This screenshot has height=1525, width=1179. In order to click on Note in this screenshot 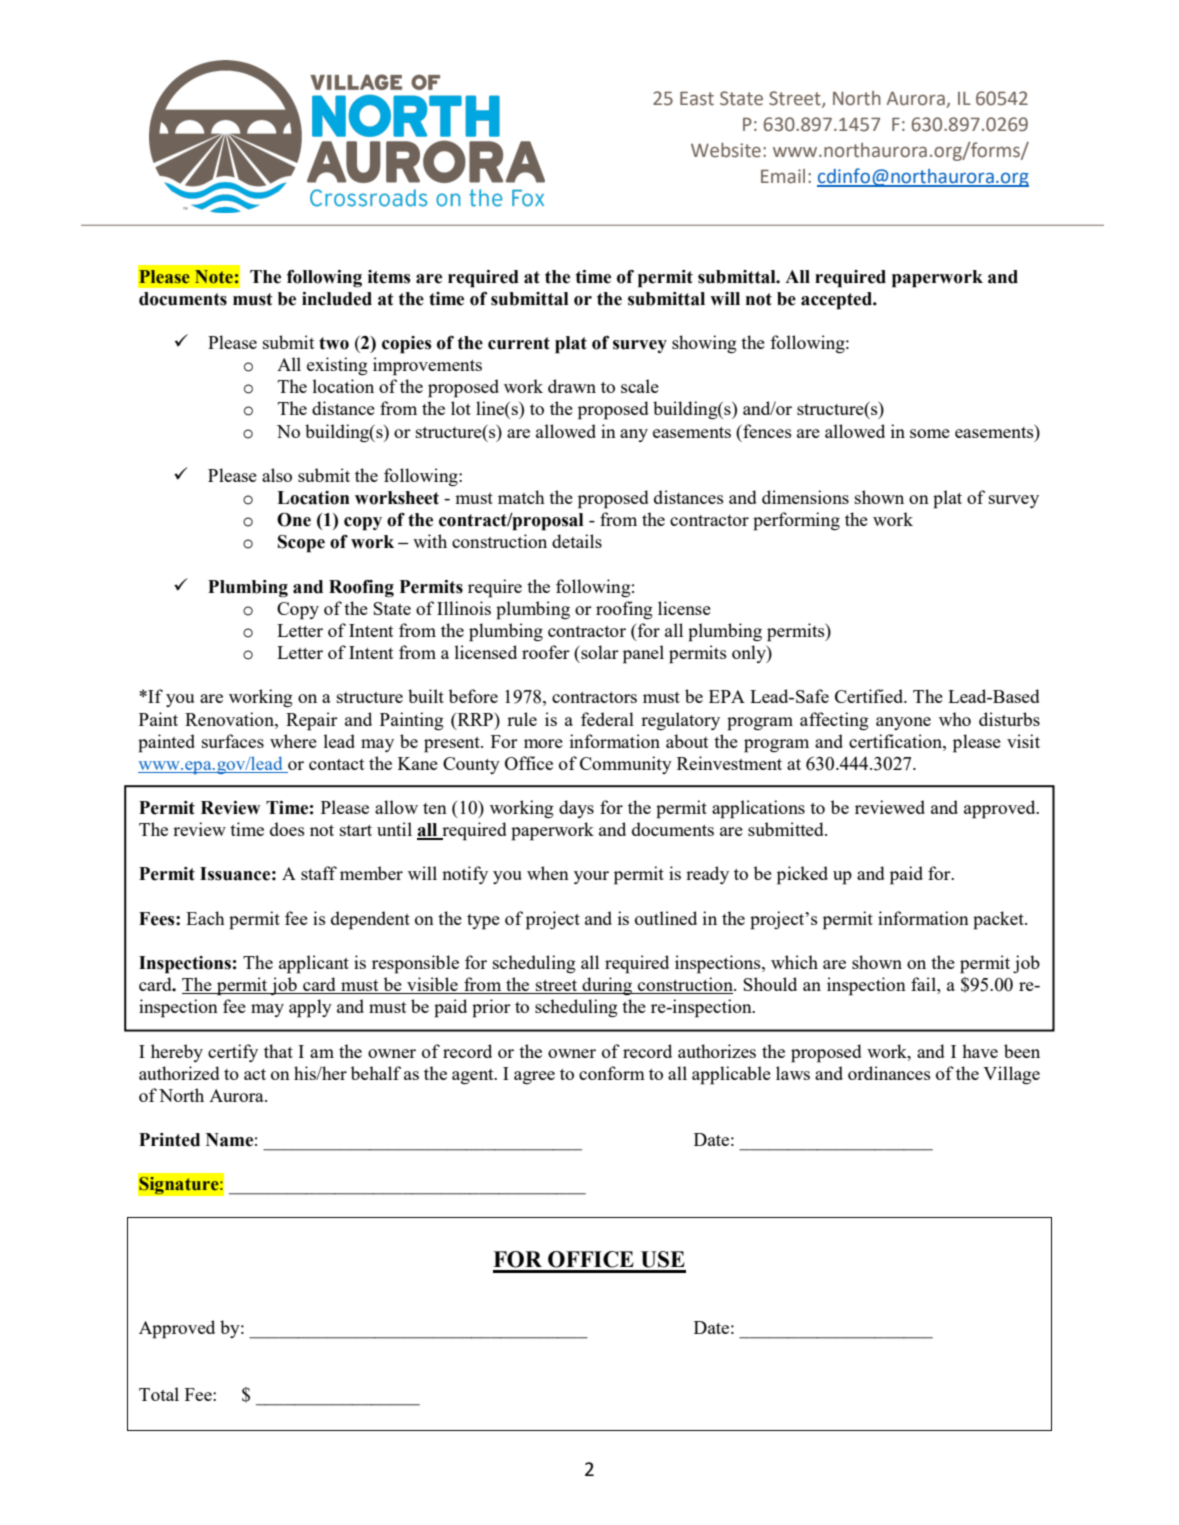, I will do `click(214, 277)`.
